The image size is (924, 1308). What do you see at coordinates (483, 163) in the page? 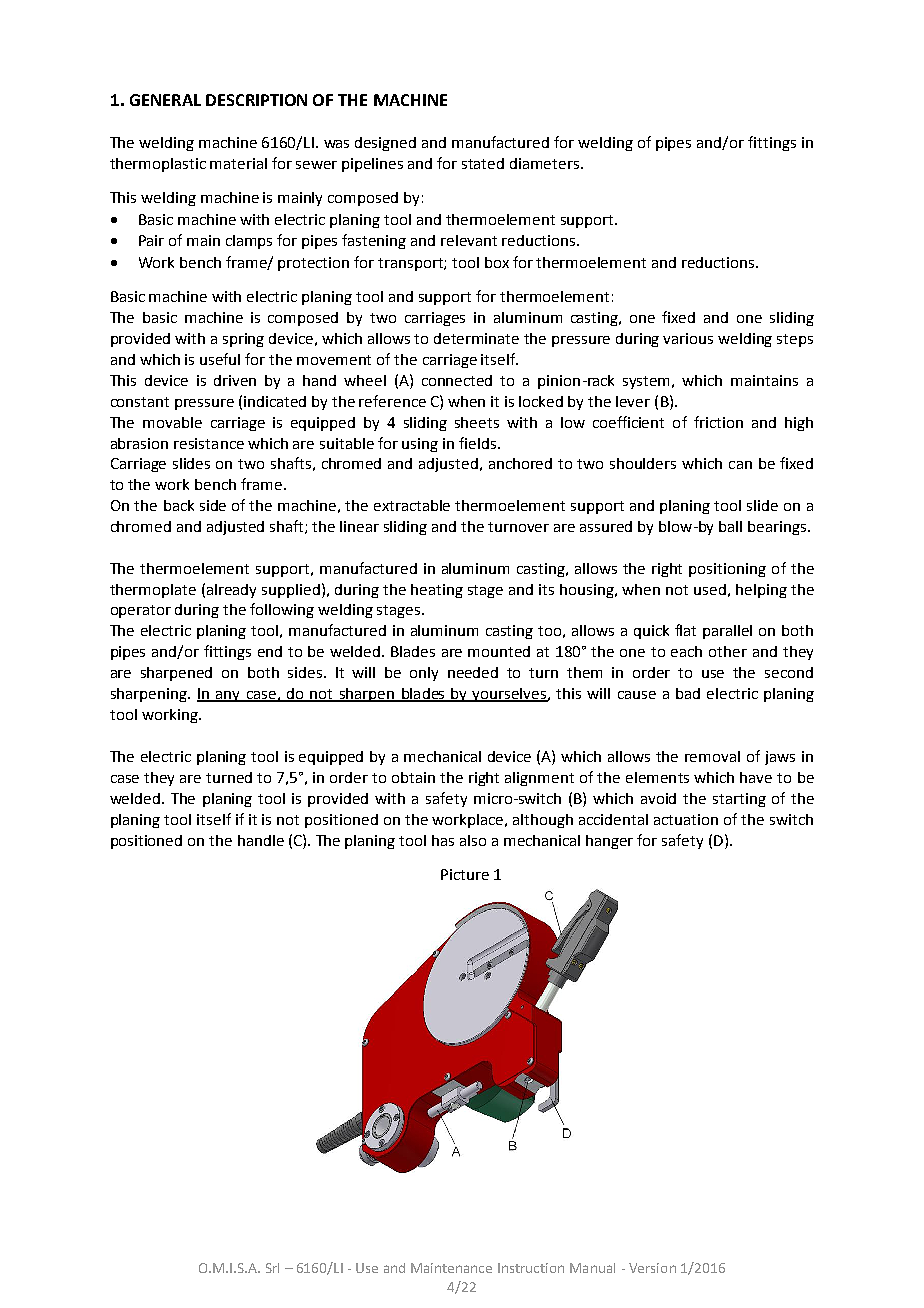
I see `stated` at bounding box center [483, 163].
